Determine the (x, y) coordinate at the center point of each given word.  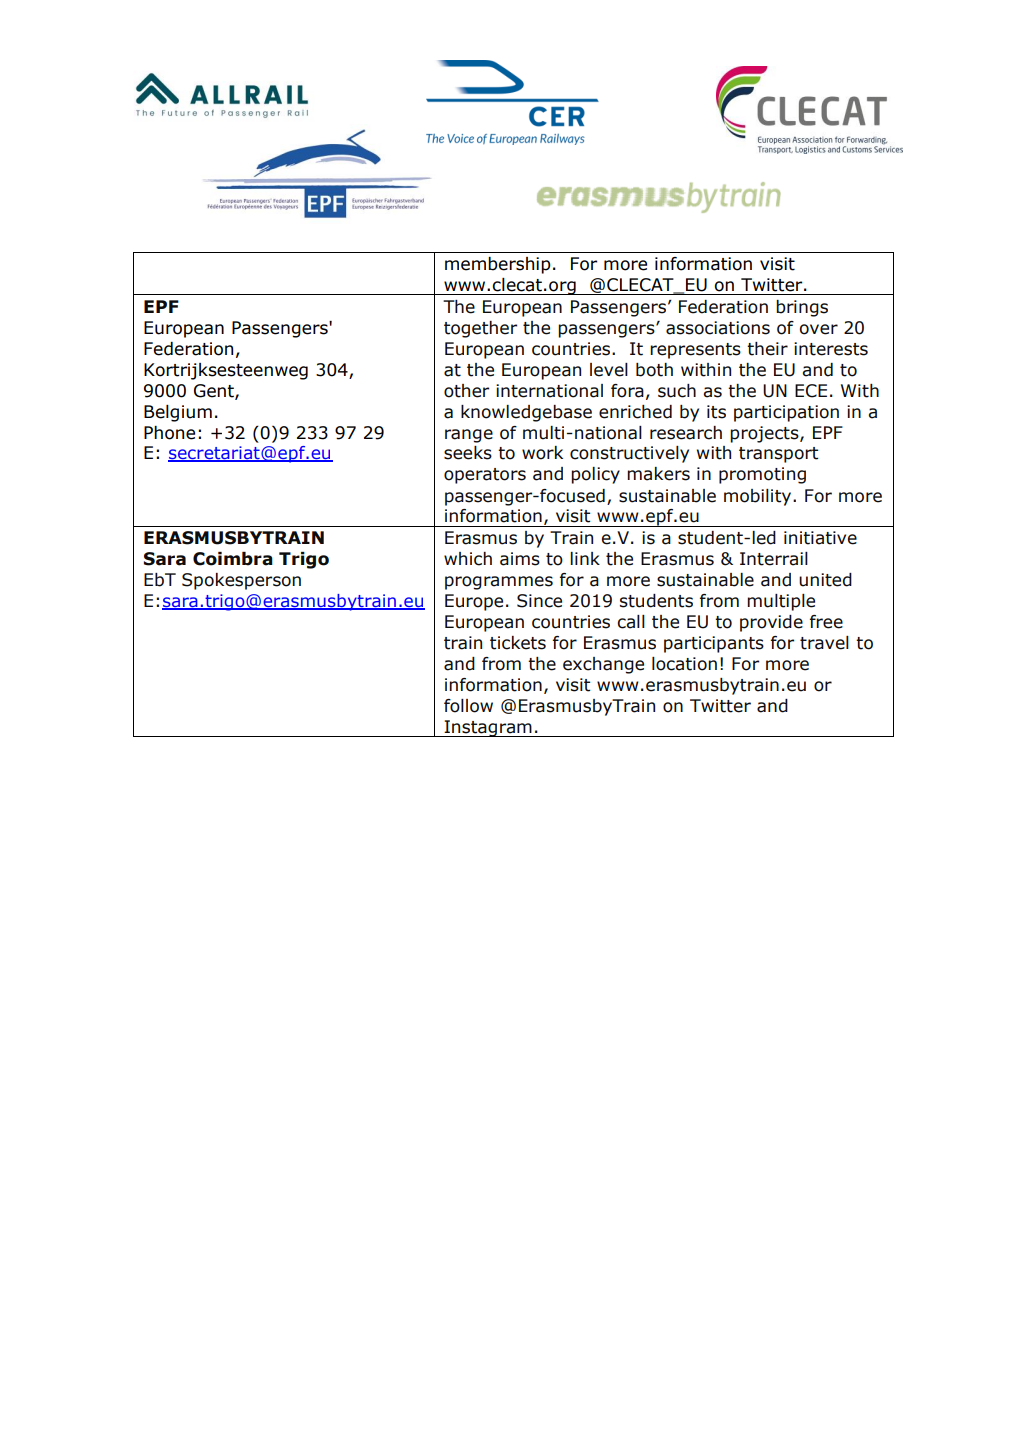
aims (520, 559)
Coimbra (233, 559)
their (767, 349)
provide (771, 623)
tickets (518, 643)
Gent (215, 391)
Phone (169, 433)
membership (498, 265)
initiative (820, 538)
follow (468, 706)
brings (802, 308)
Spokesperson (241, 581)
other (466, 391)
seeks (468, 453)
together (480, 329)
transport (779, 455)
